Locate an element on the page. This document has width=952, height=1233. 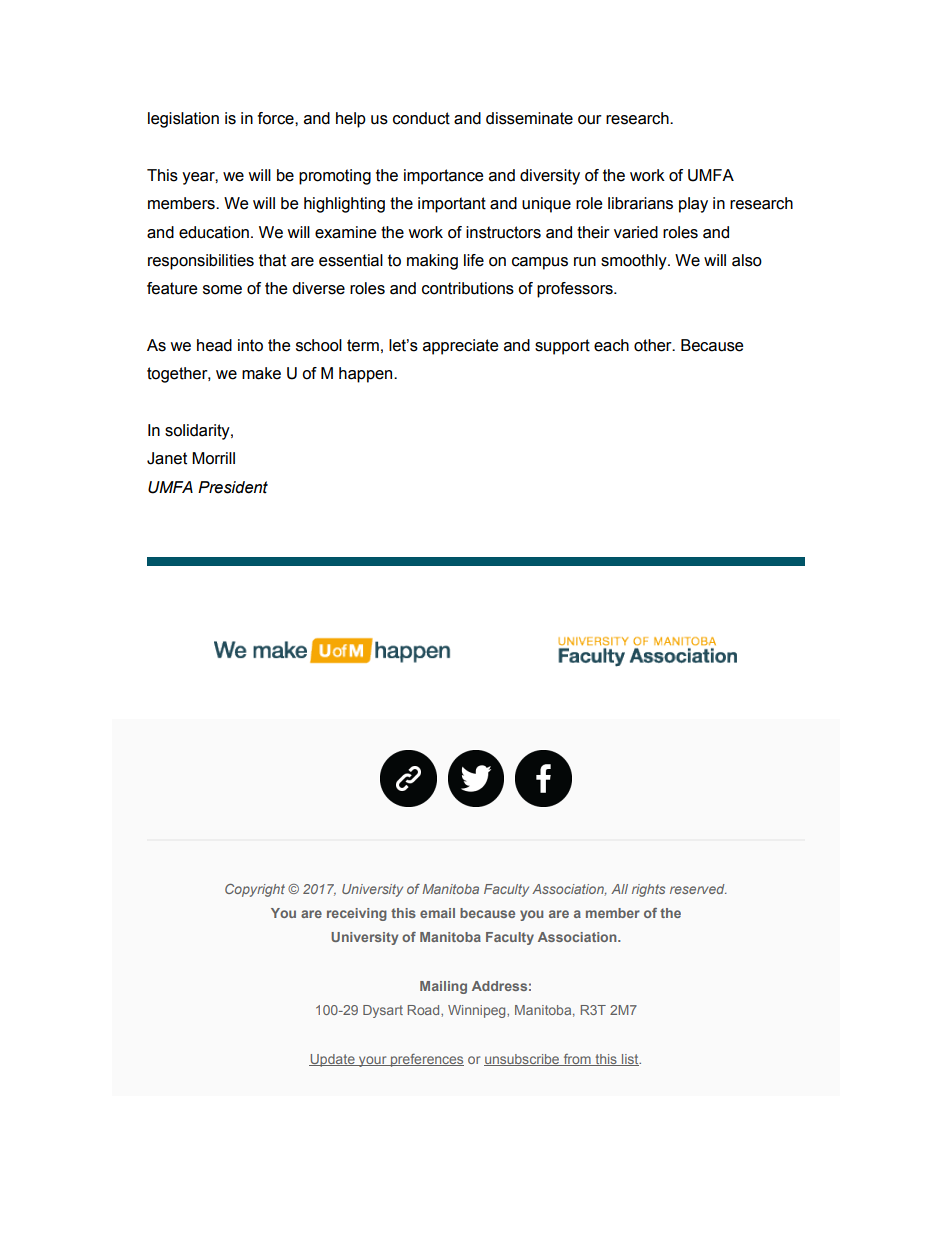
reserved is located at coordinates (698, 889).
